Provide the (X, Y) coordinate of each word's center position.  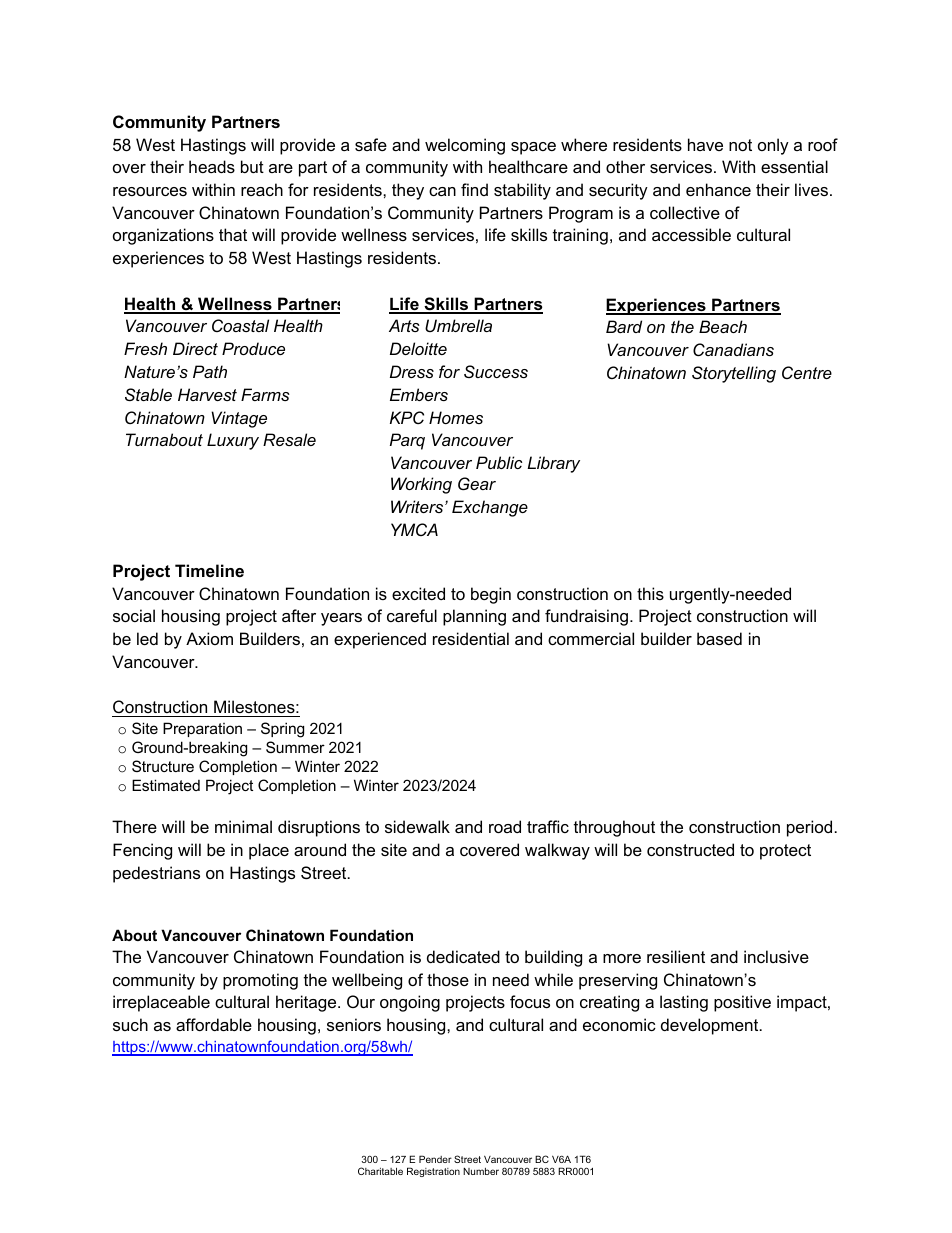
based (719, 638)
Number (481, 1171)
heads (212, 166)
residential (471, 638)
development (711, 1026)
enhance (718, 189)
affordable (214, 1024)
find (474, 189)
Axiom (209, 638)
